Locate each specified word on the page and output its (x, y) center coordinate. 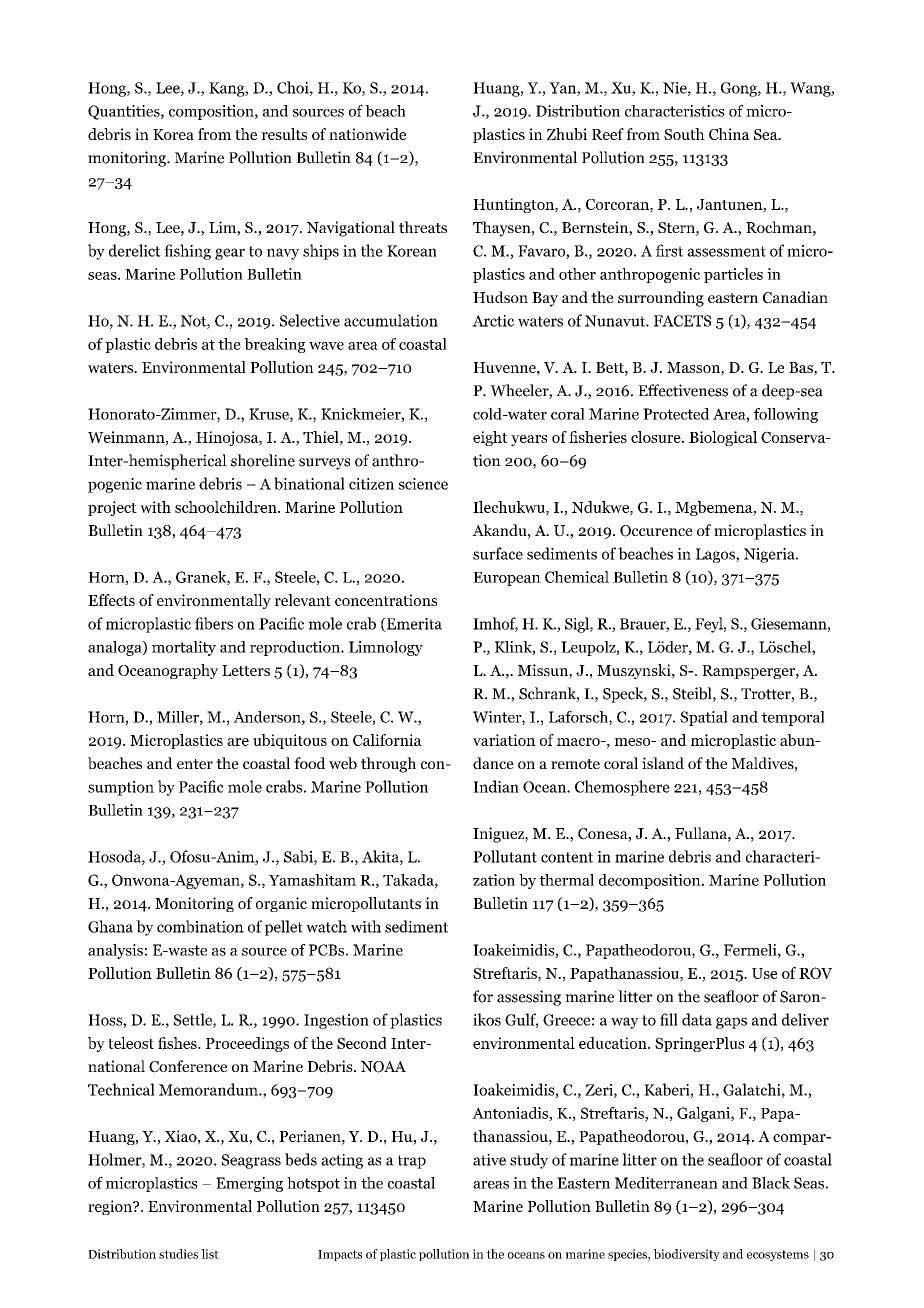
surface (498, 553)
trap (411, 1162)
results (284, 134)
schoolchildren (227, 507)
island (663, 763)
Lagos (716, 555)
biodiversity (687, 1255)
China (729, 134)
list (210, 1254)
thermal (567, 880)
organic (281, 904)
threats (423, 227)
